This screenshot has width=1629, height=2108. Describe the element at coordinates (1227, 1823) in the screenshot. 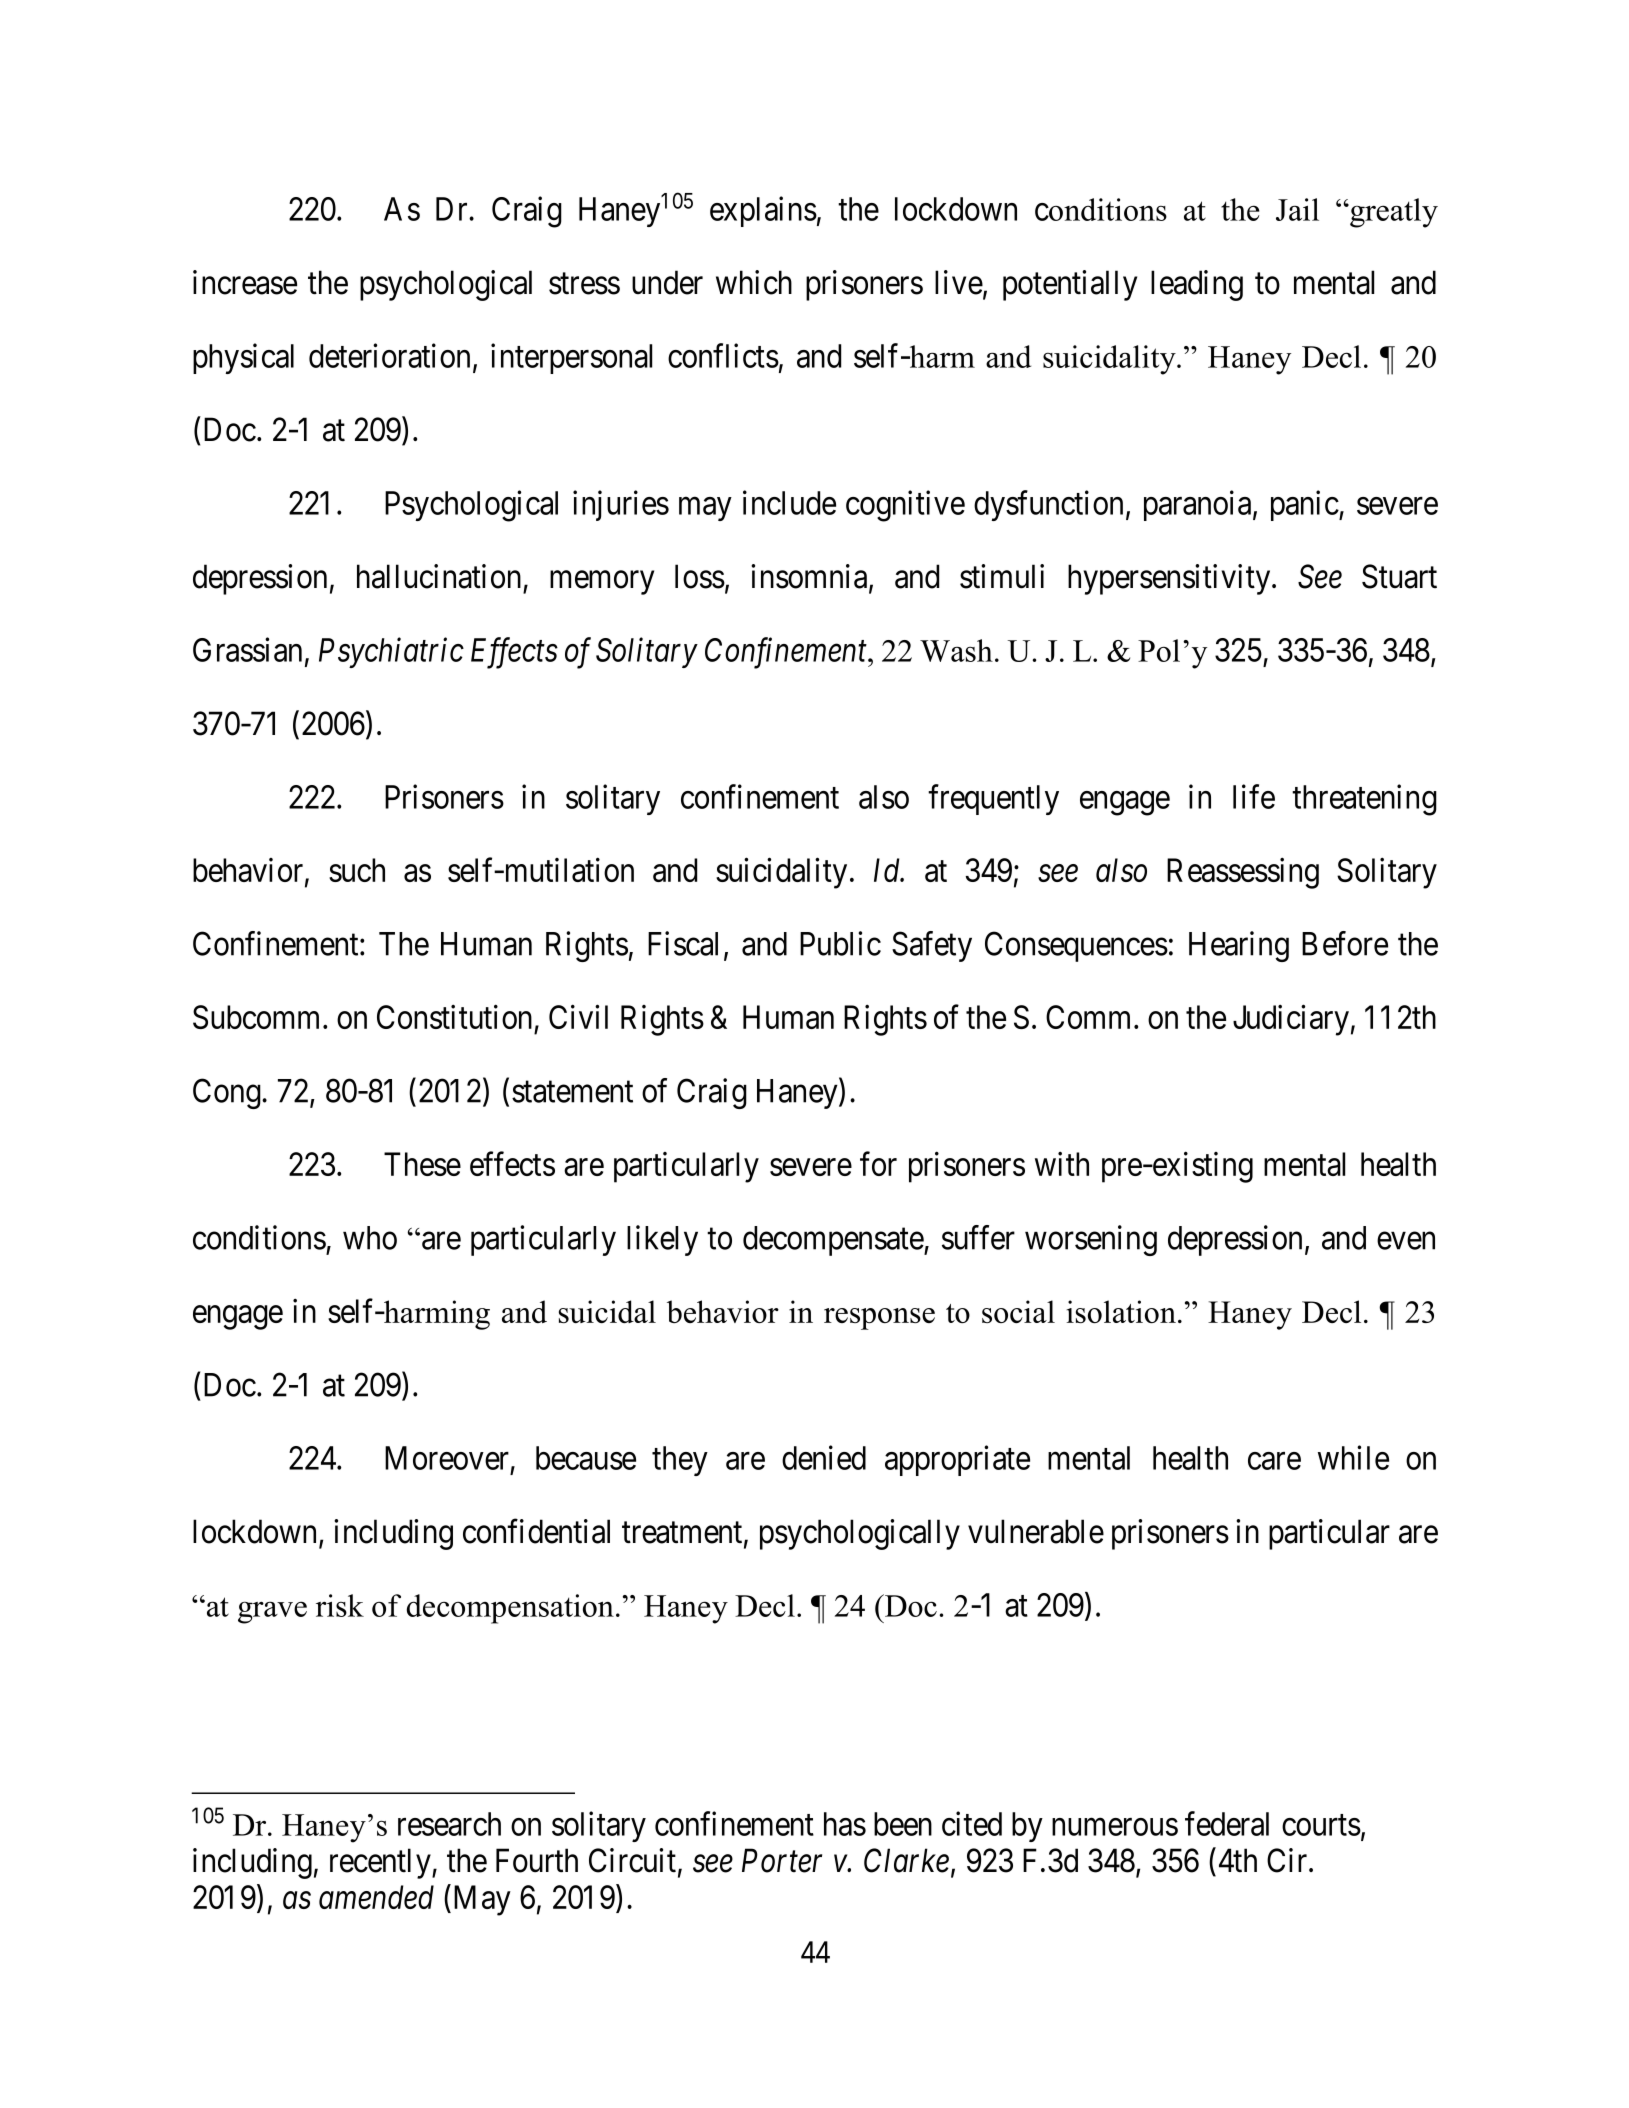

I see `federal` at that location.
